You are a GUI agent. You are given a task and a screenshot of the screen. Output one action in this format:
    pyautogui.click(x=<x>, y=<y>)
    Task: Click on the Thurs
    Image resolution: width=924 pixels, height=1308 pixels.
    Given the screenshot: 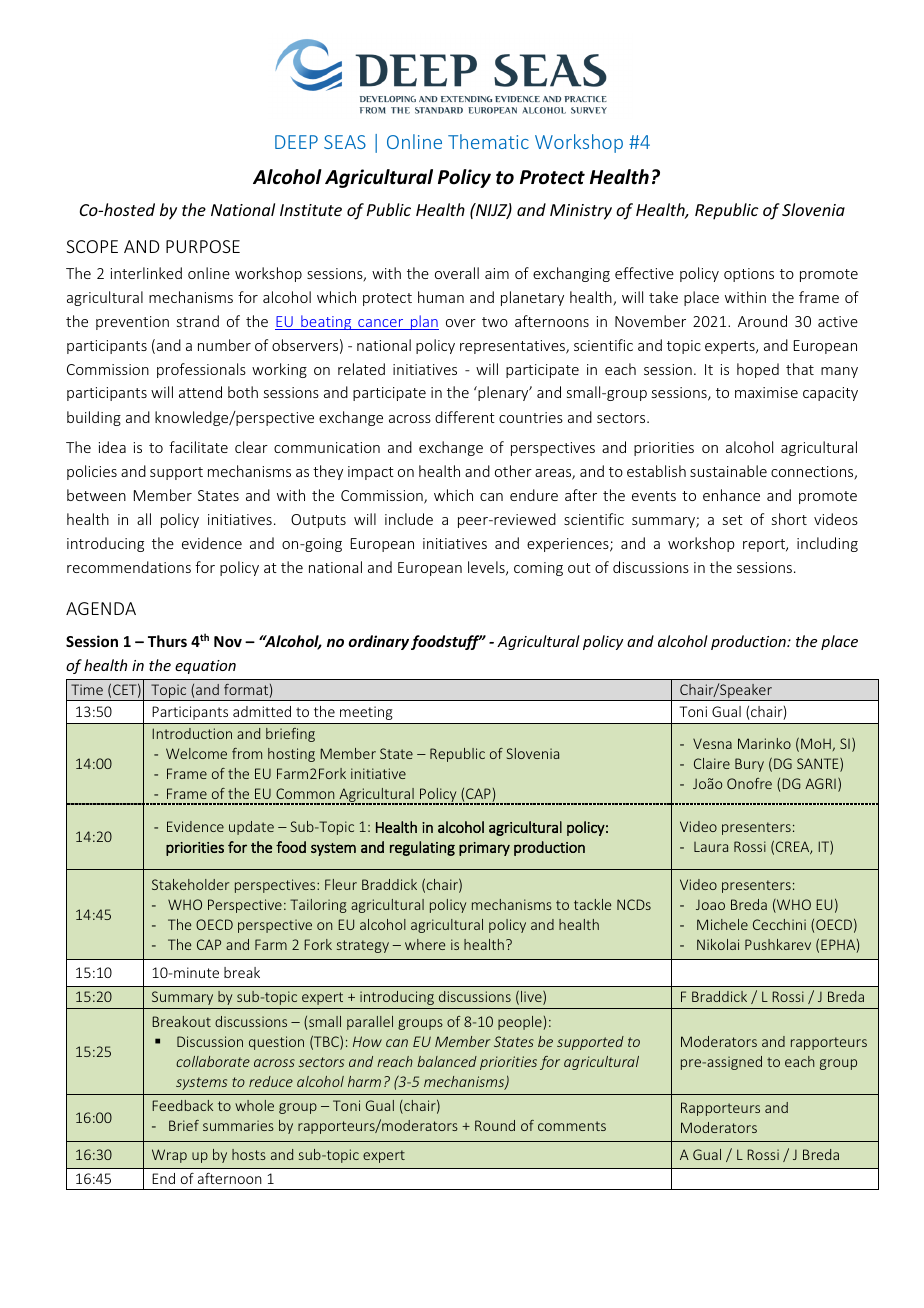 What is the action you would take?
    pyautogui.click(x=167, y=641)
